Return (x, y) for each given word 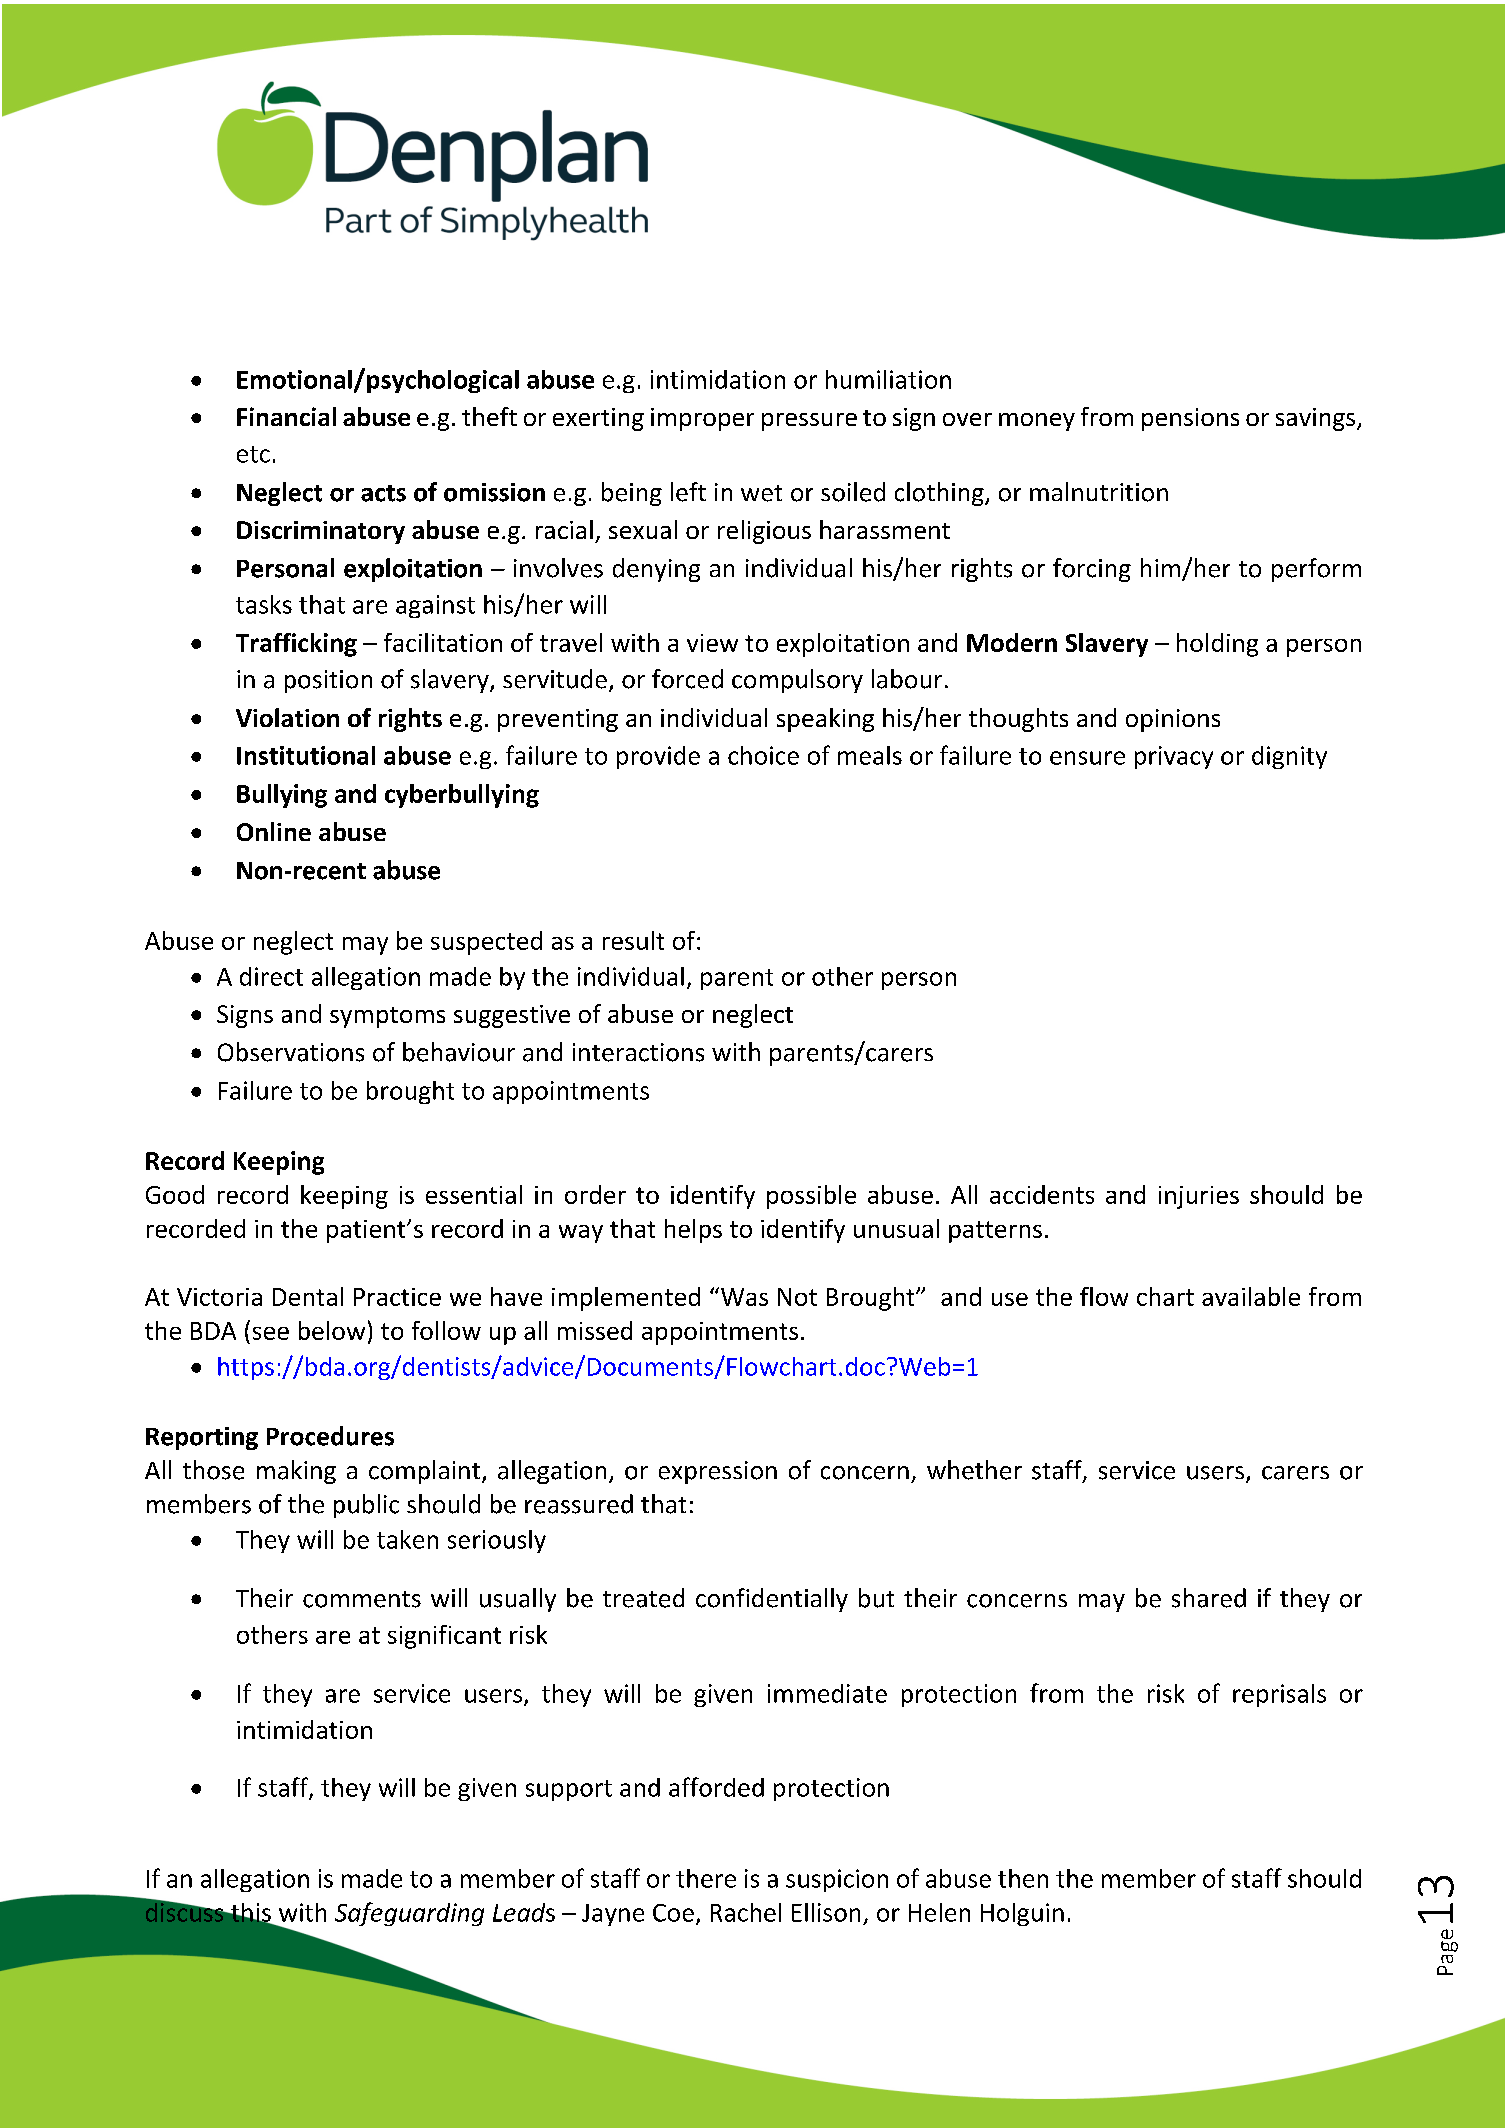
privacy (1174, 757)
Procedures (330, 1436)
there (706, 1878)
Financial (286, 416)
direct (271, 976)
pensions (1190, 419)
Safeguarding (409, 1914)
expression (718, 1472)
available (1251, 1296)
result (633, 940)
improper (702, 419)
